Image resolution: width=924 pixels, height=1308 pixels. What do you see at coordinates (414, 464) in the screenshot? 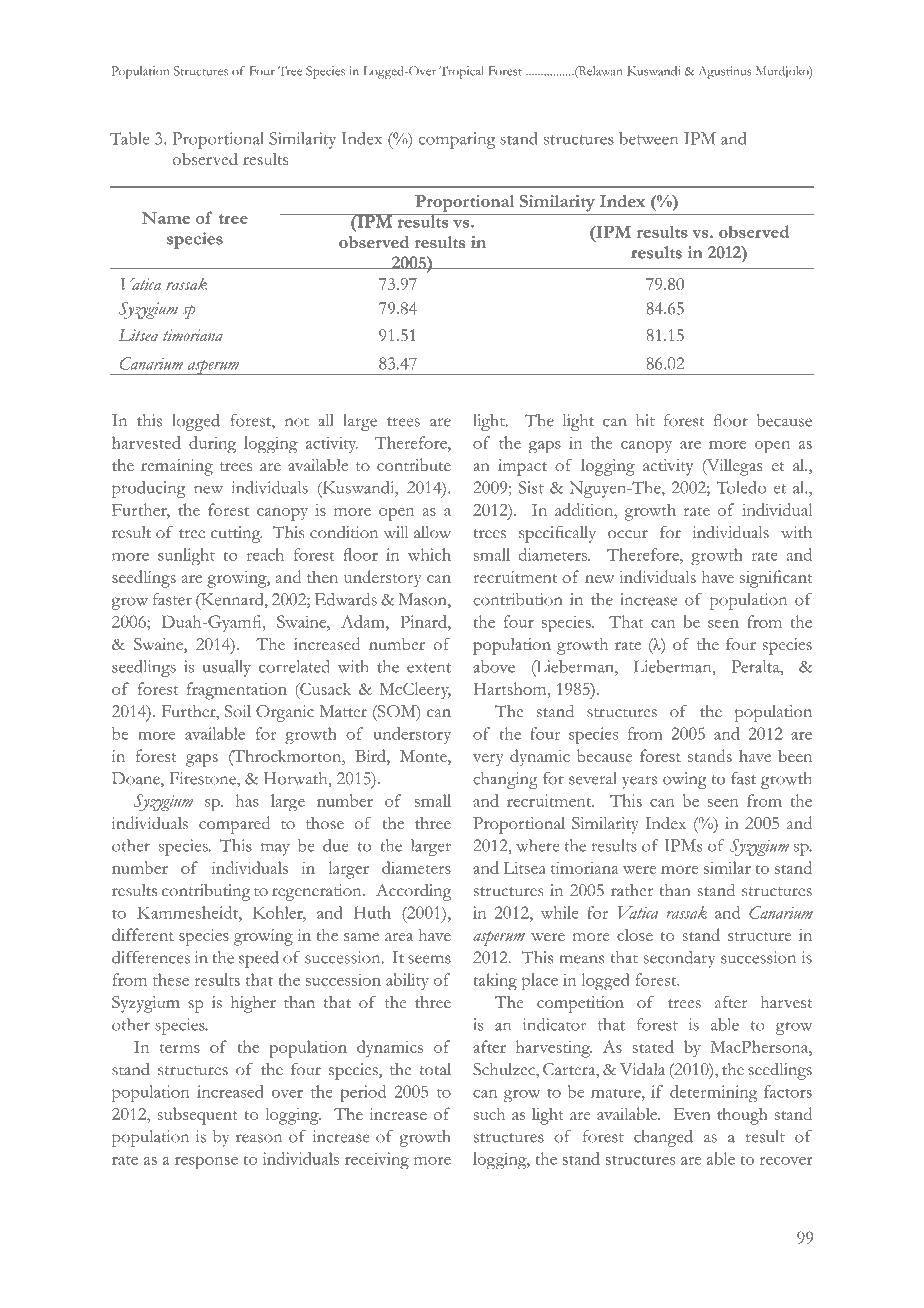
I see `contribute` at bounding box center [414, 464].
